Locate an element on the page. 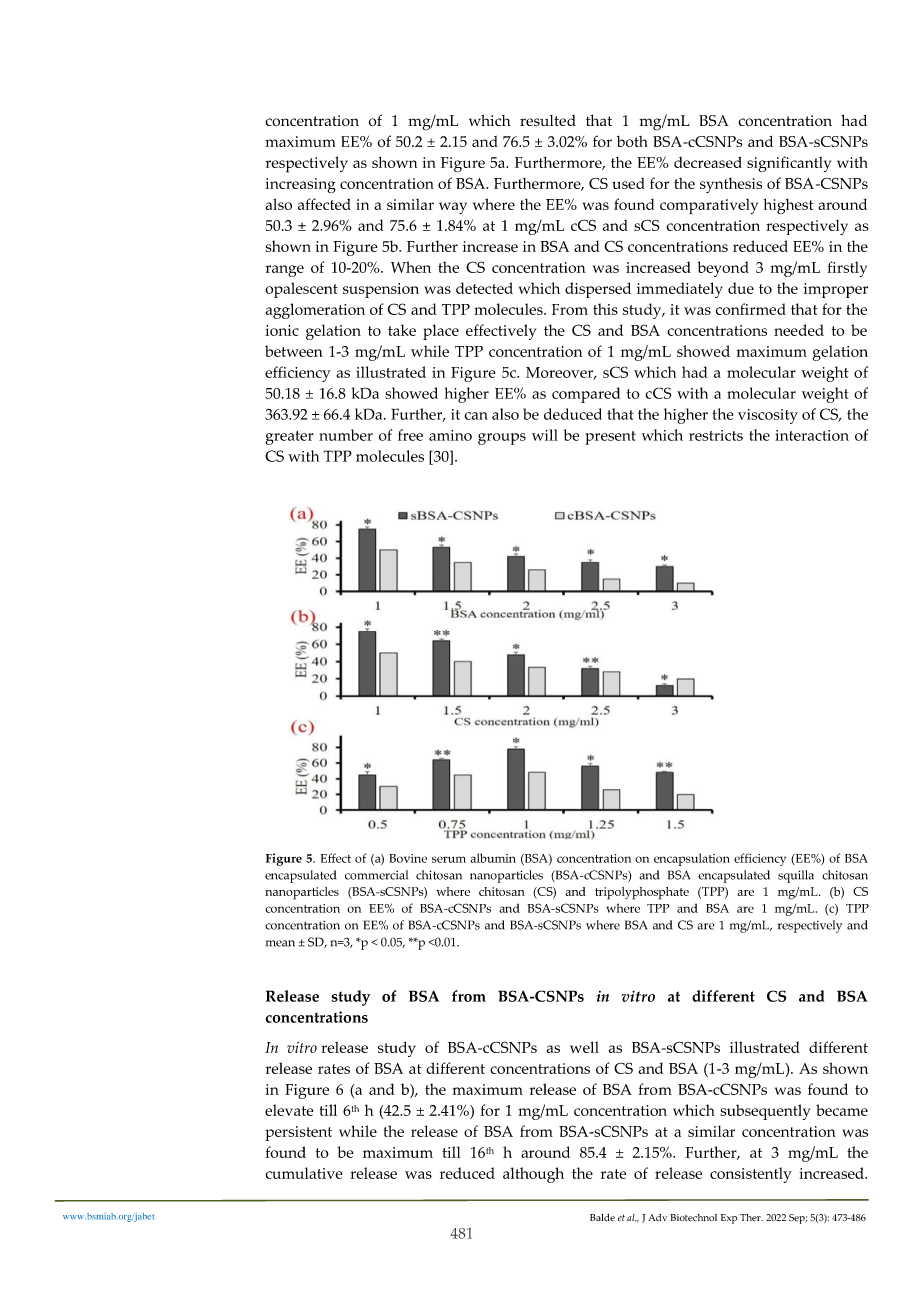 The height and width of the image is (1308, 924). affected is located at coordinates (324, 204).
